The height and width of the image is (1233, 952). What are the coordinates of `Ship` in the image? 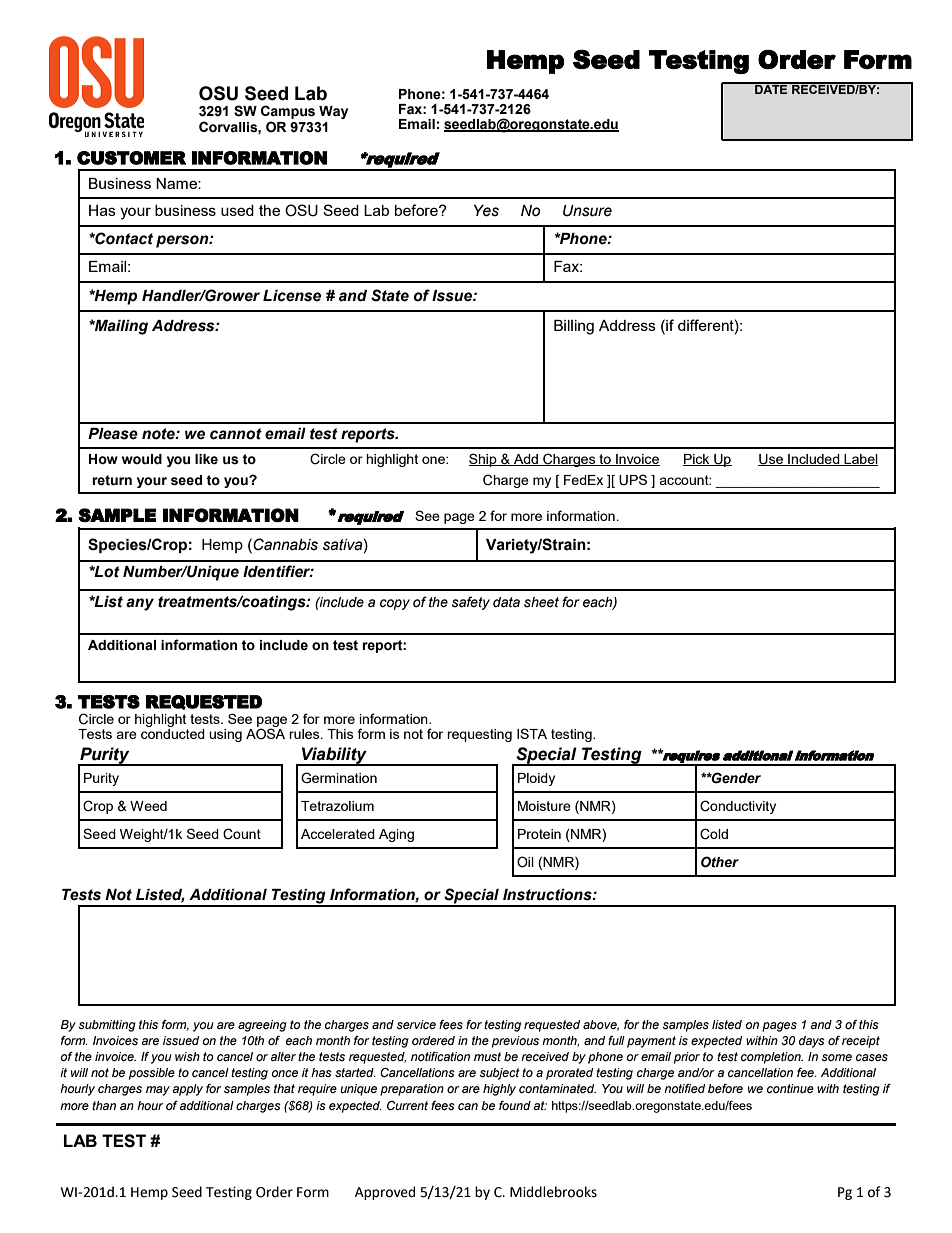 It's located at (484, 460).
